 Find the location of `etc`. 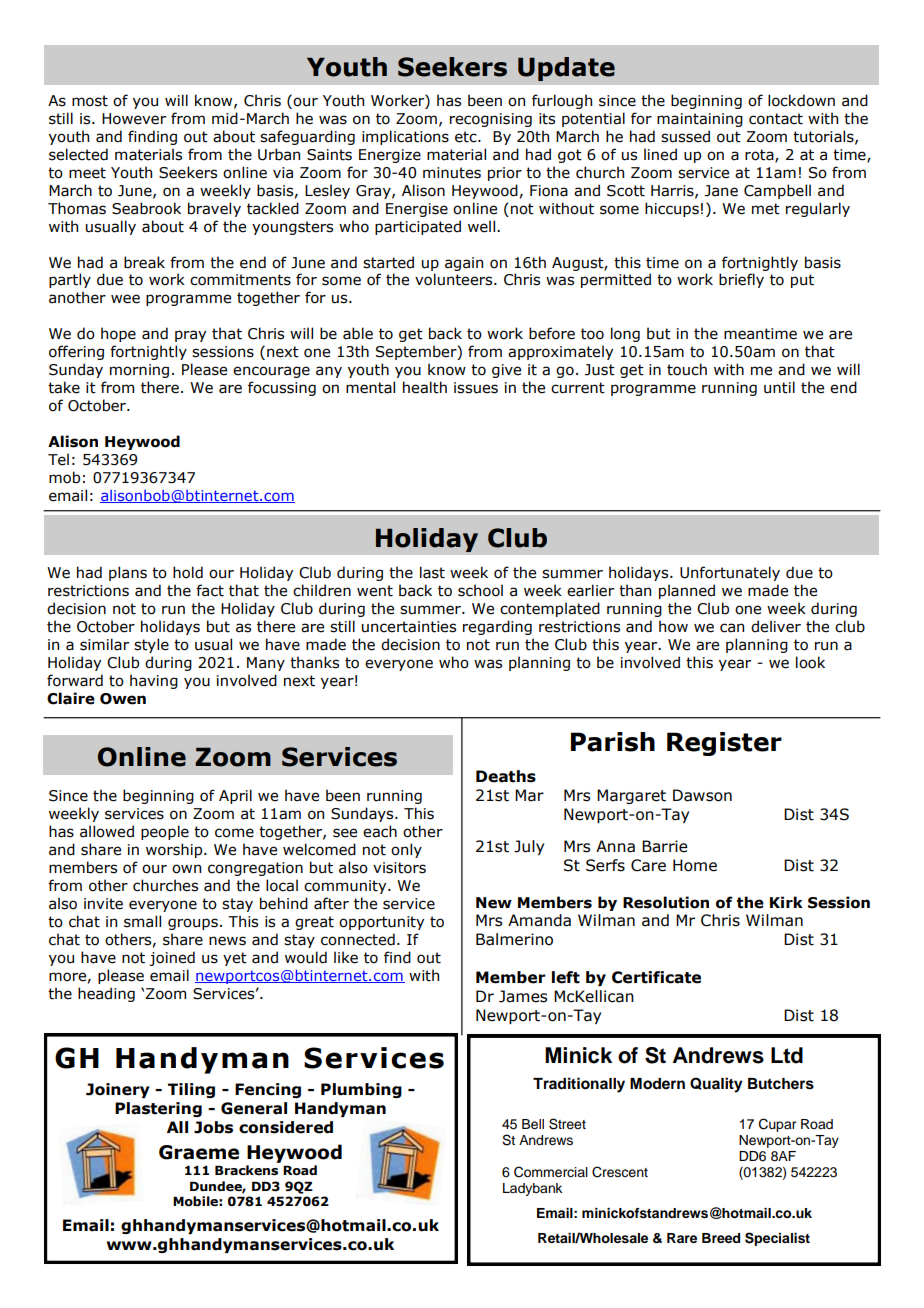

etc is located at coordinates (467, 137).
